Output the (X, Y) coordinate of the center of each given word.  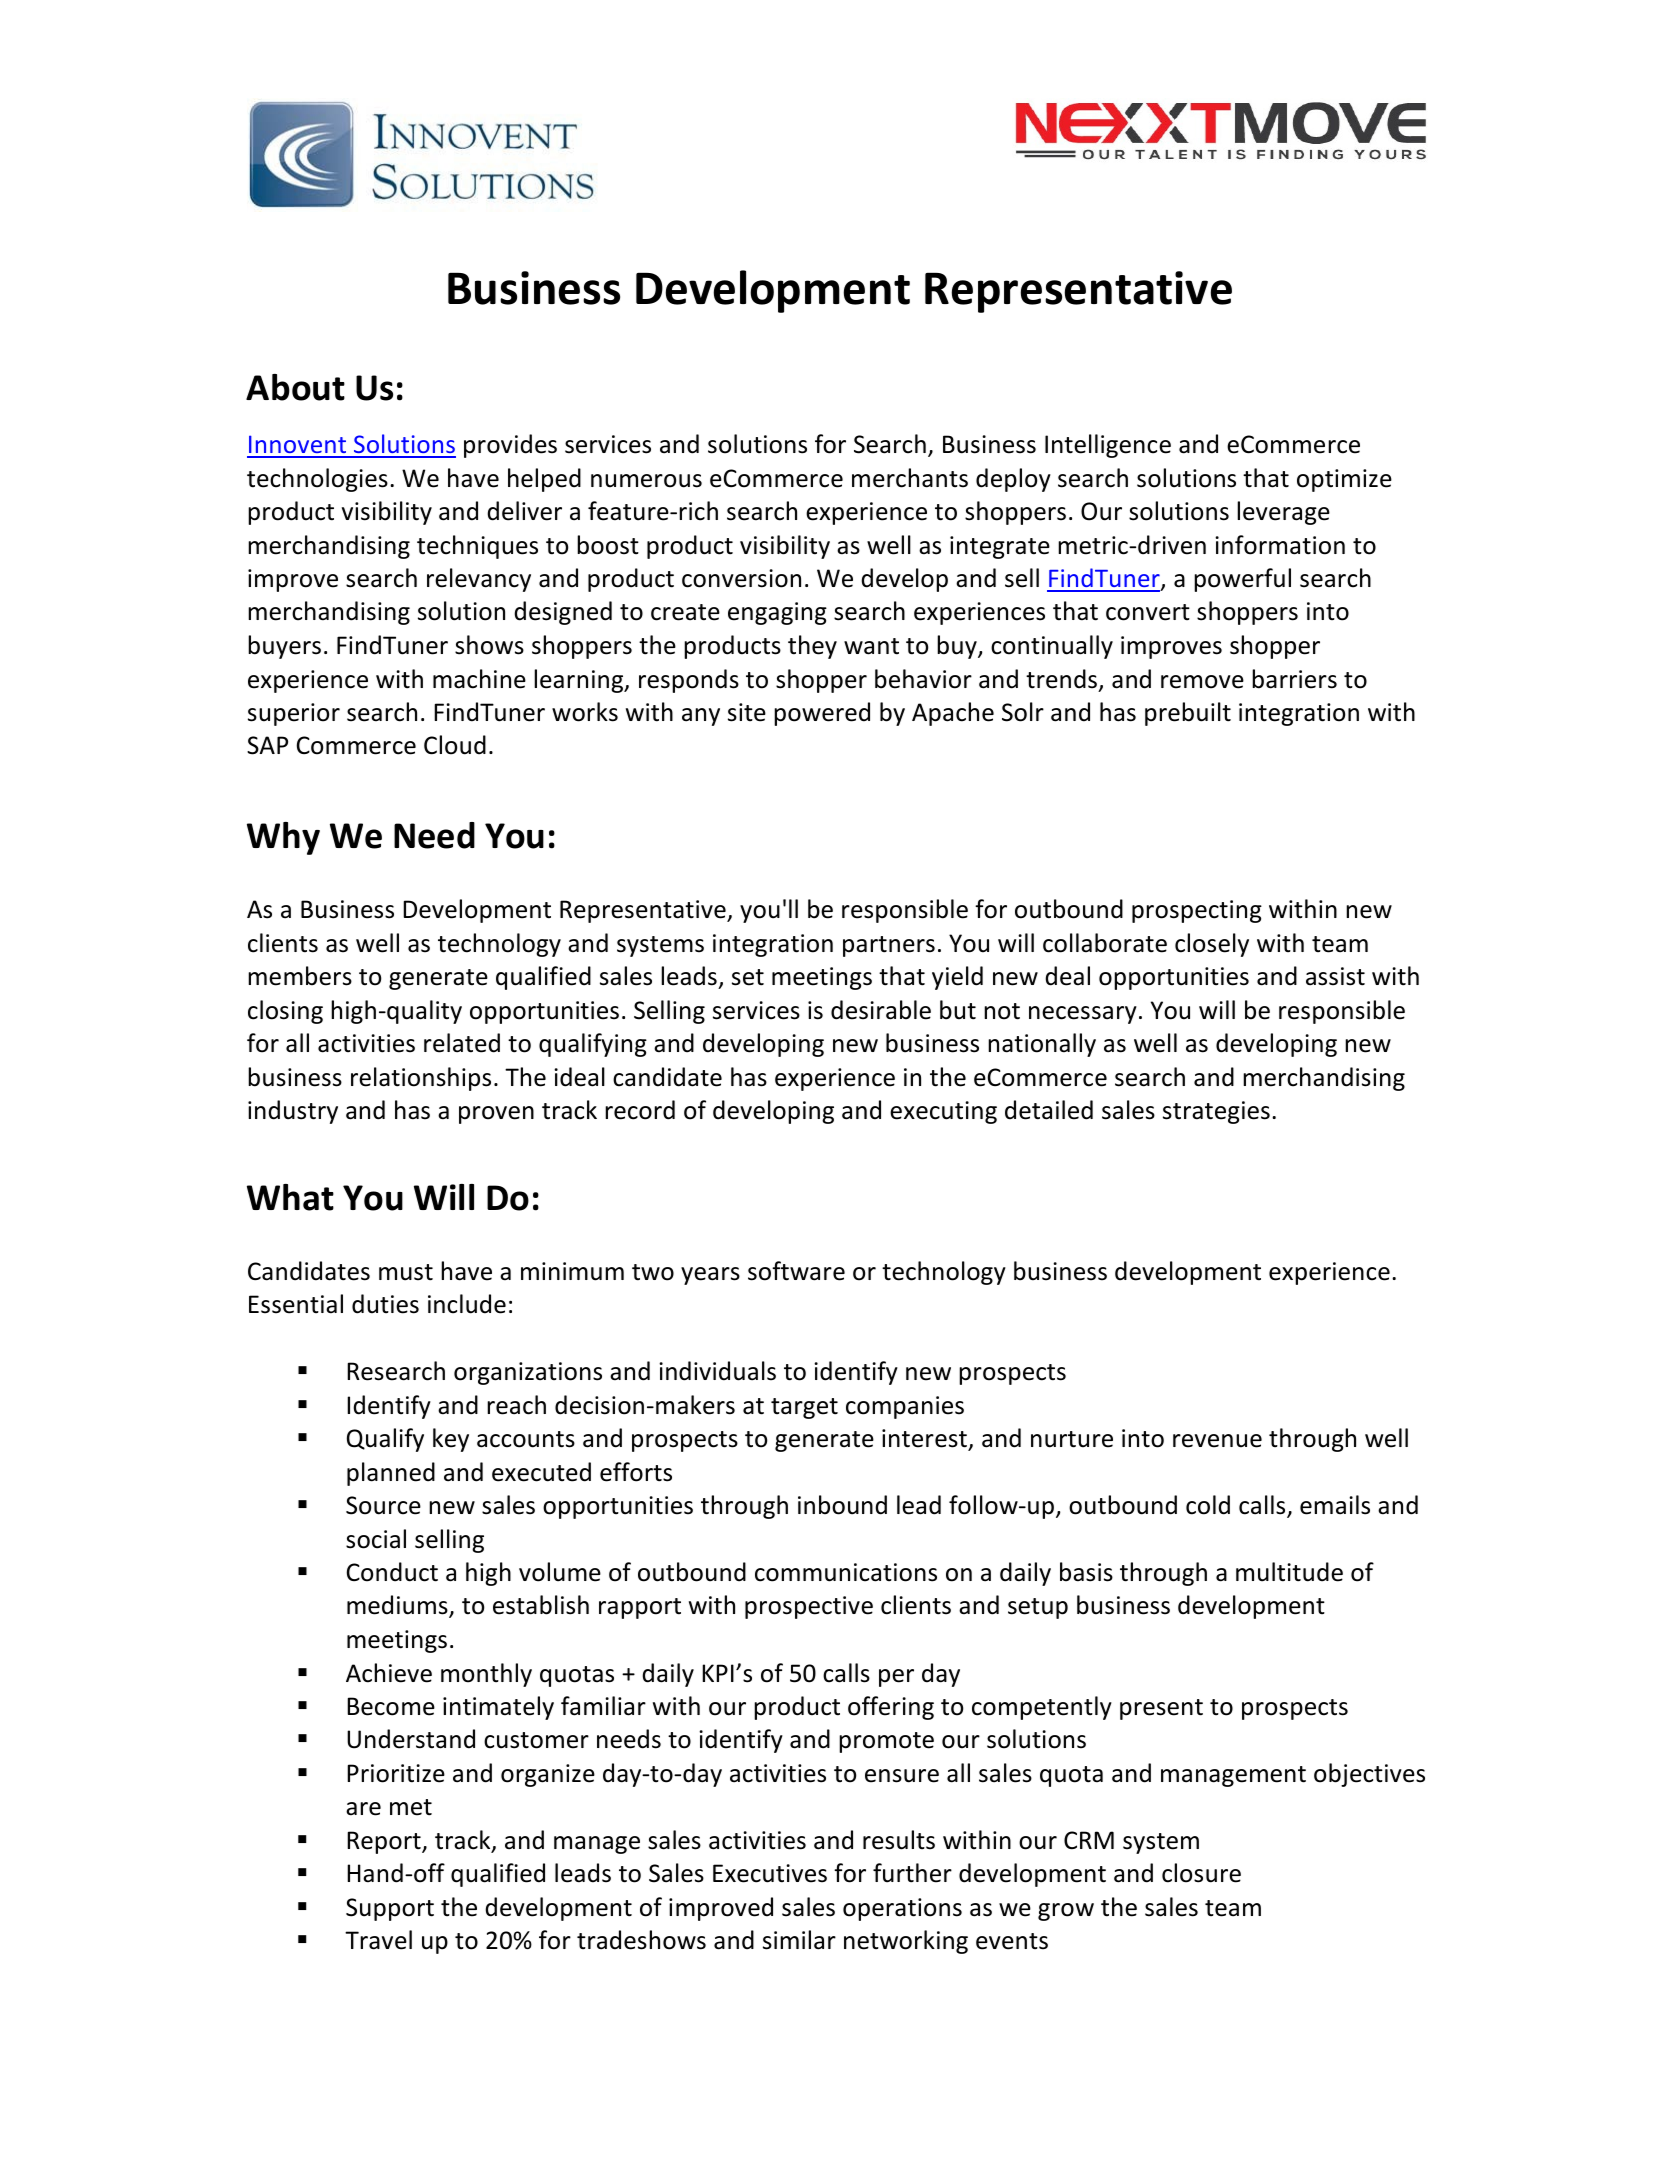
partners (889, 946)
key (451, 1440)
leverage (1283, 513)
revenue (1217, 1441)
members (300, 976)
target (804, 1408)
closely (1212, 945)
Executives (770, 1873)
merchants (910, 478)
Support (390, 1909)
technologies (317, 480)
